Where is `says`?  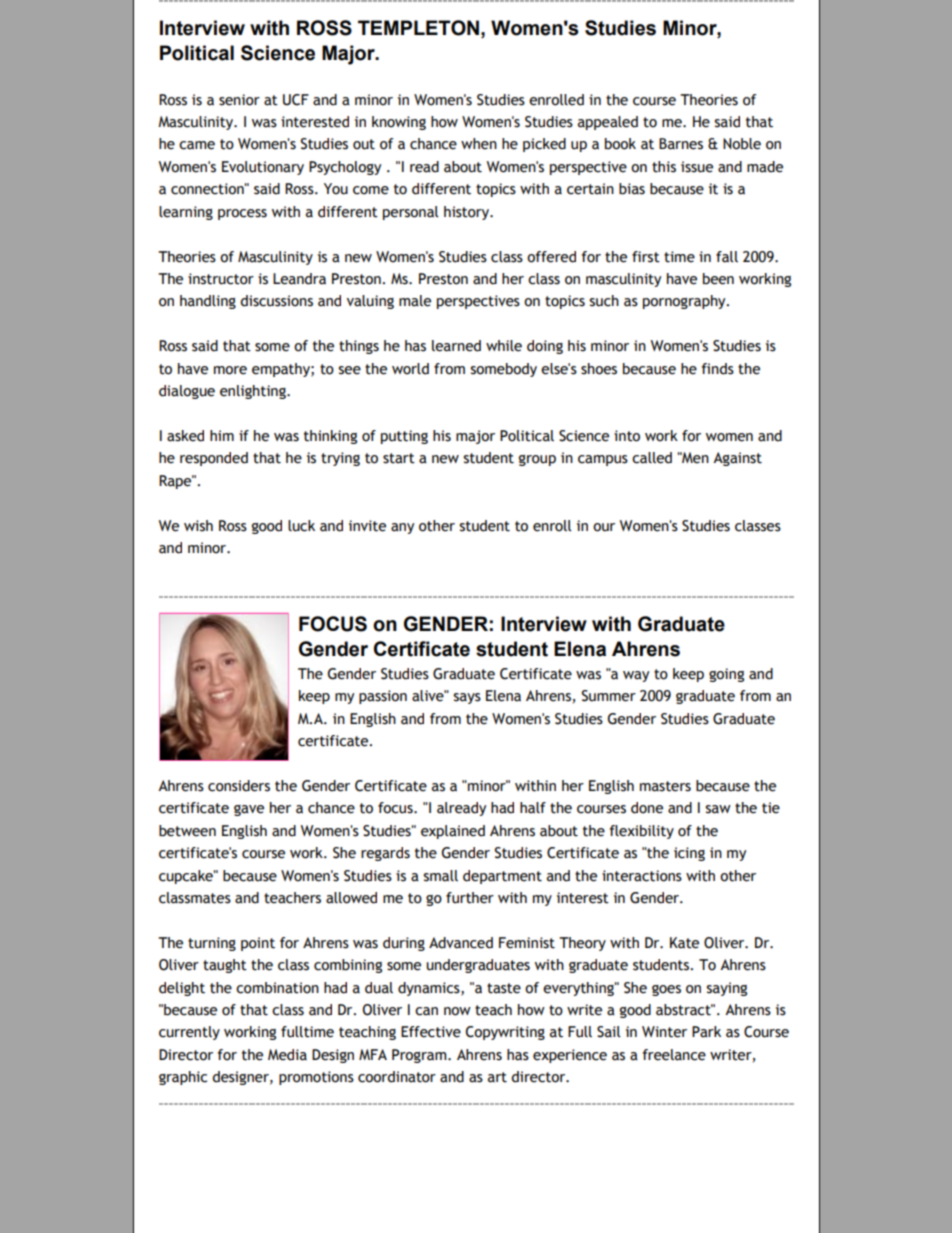 says is located at coordinates (467, 698).
